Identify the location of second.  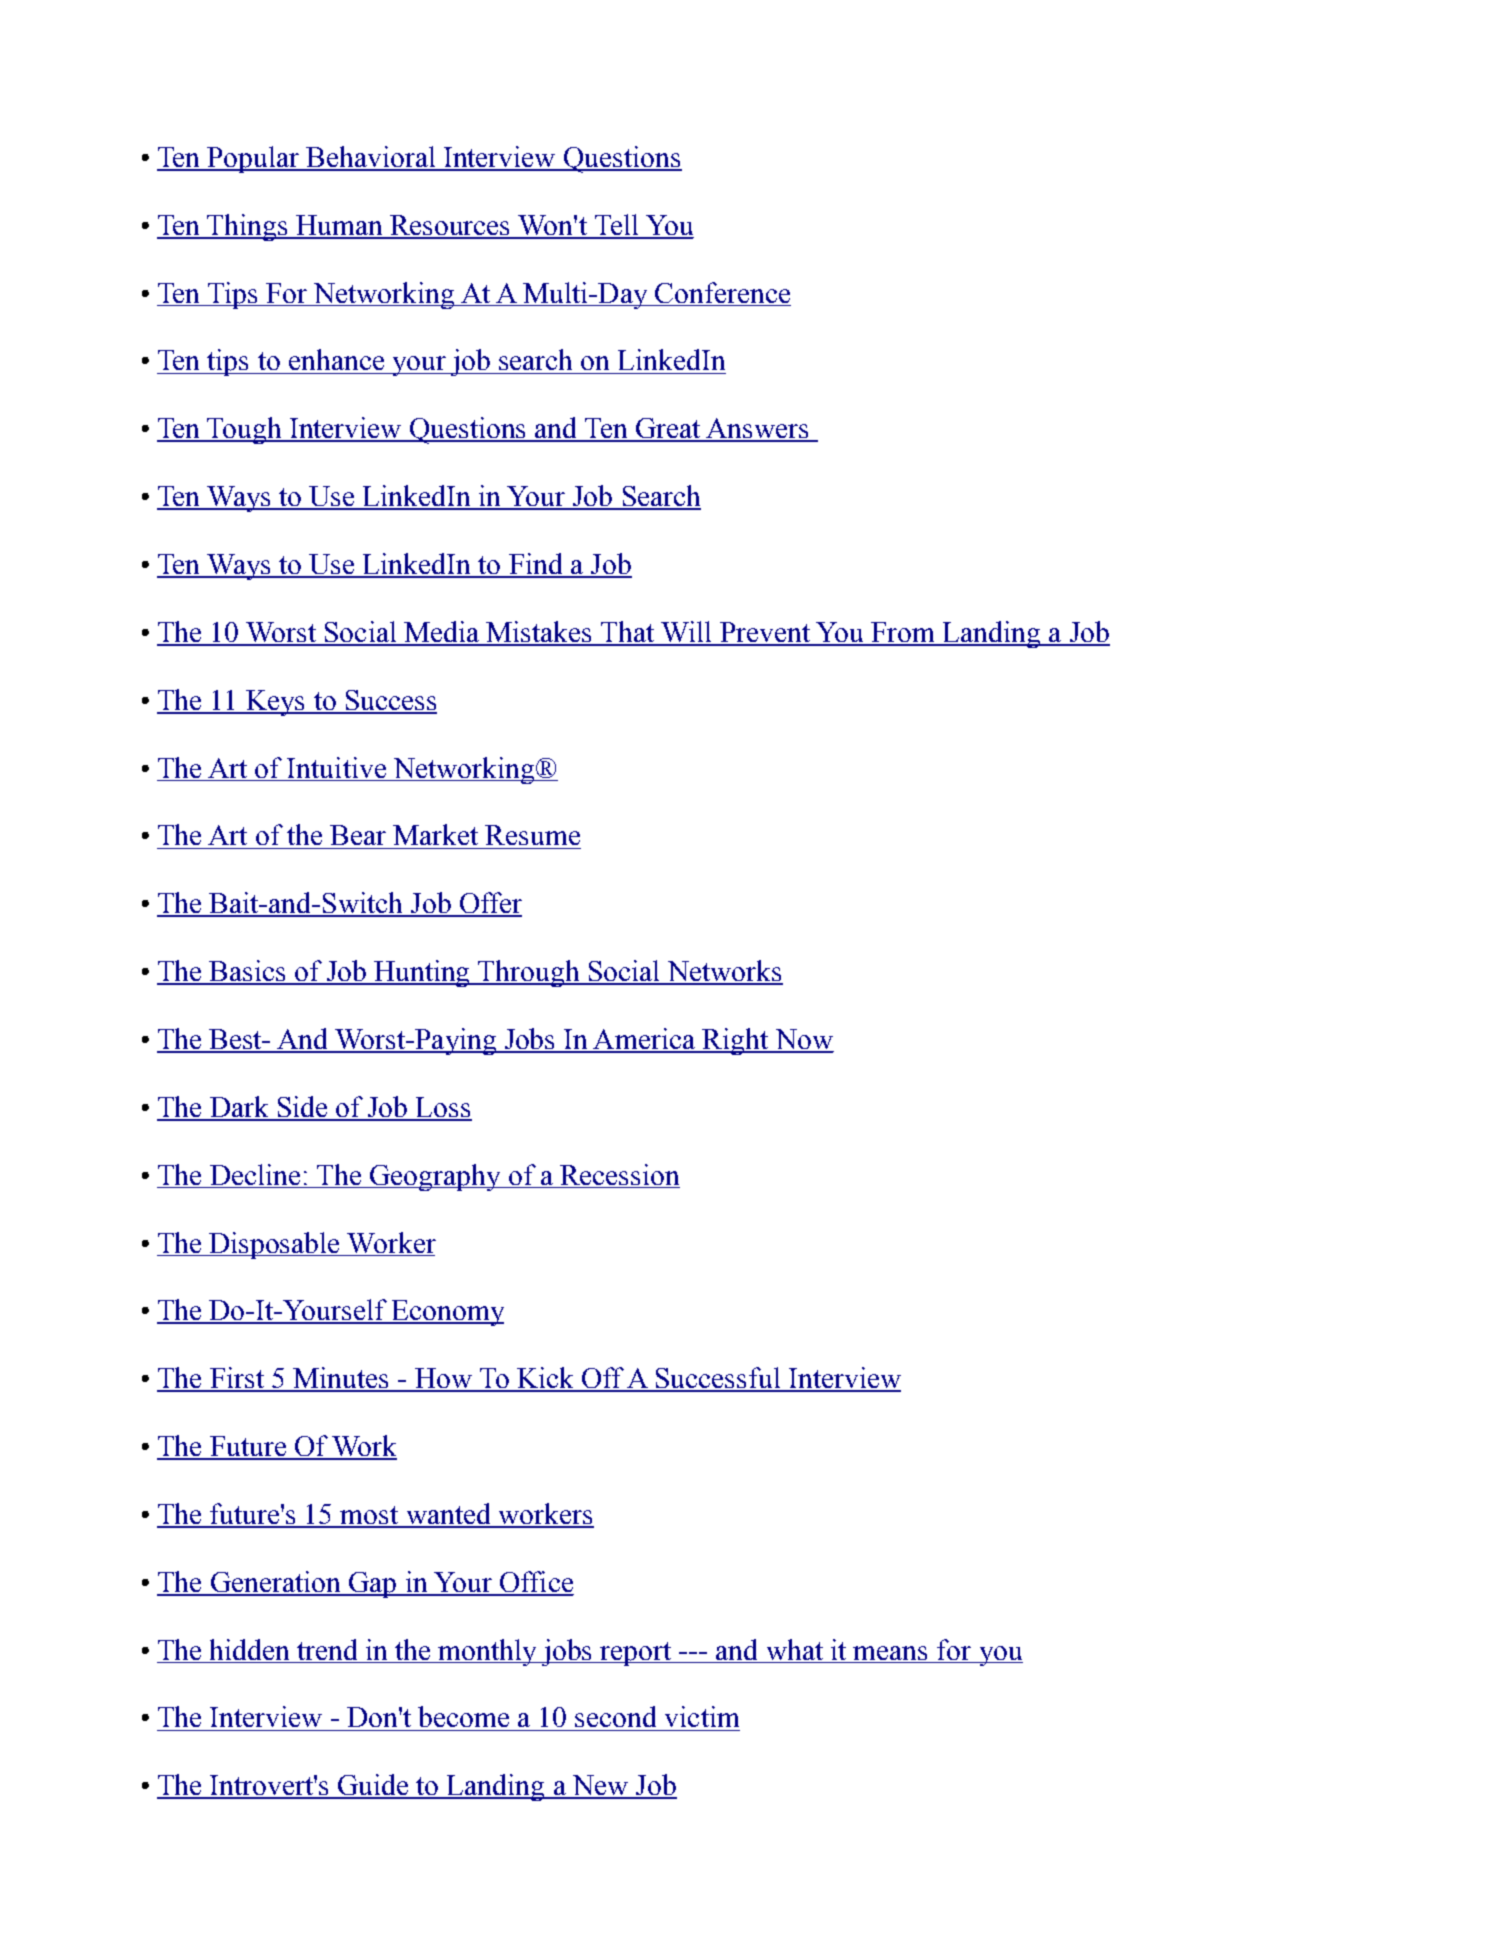
(615, 1716).
